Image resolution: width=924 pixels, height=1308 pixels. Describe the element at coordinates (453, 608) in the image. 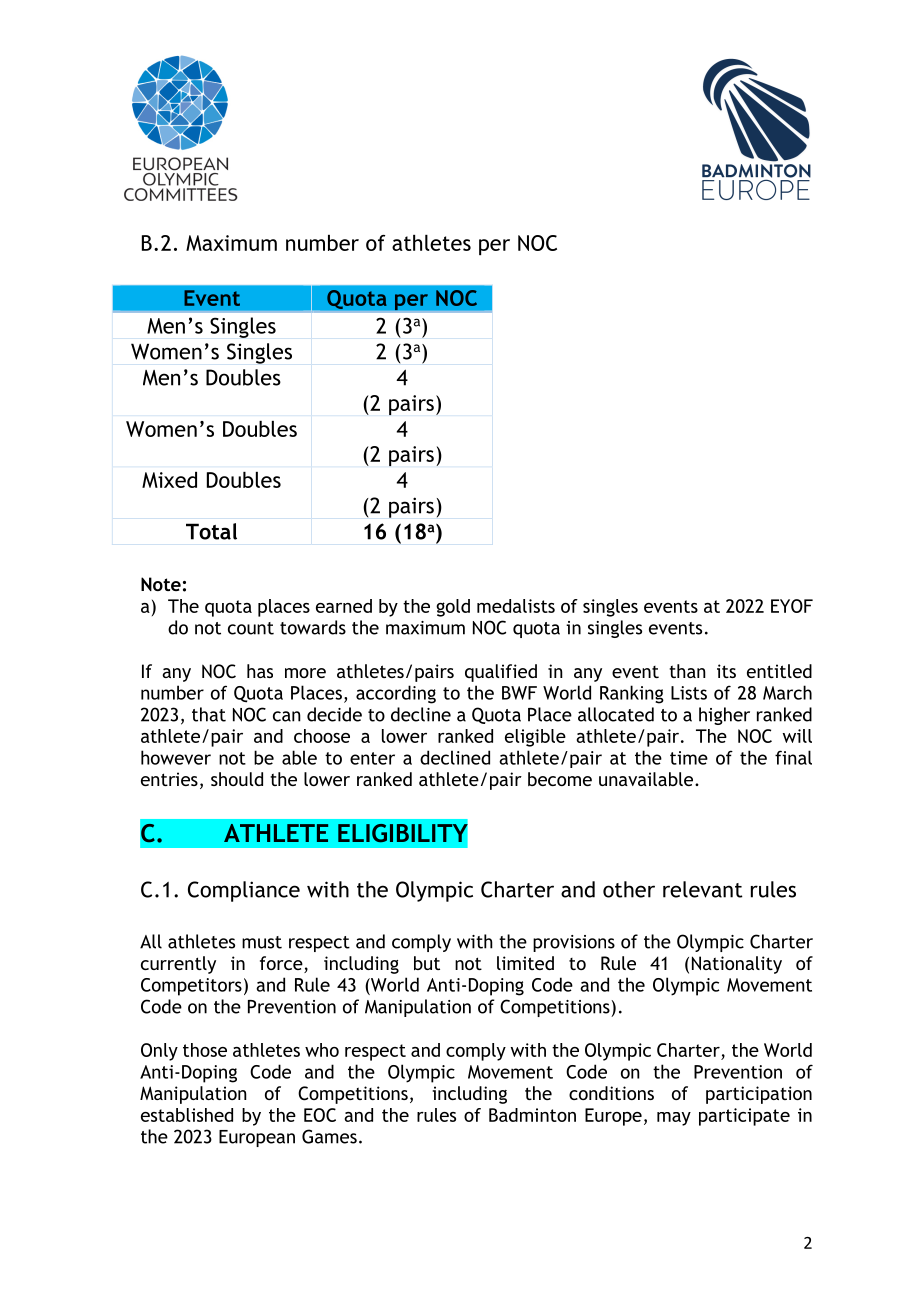

I see `gold` at that location.
